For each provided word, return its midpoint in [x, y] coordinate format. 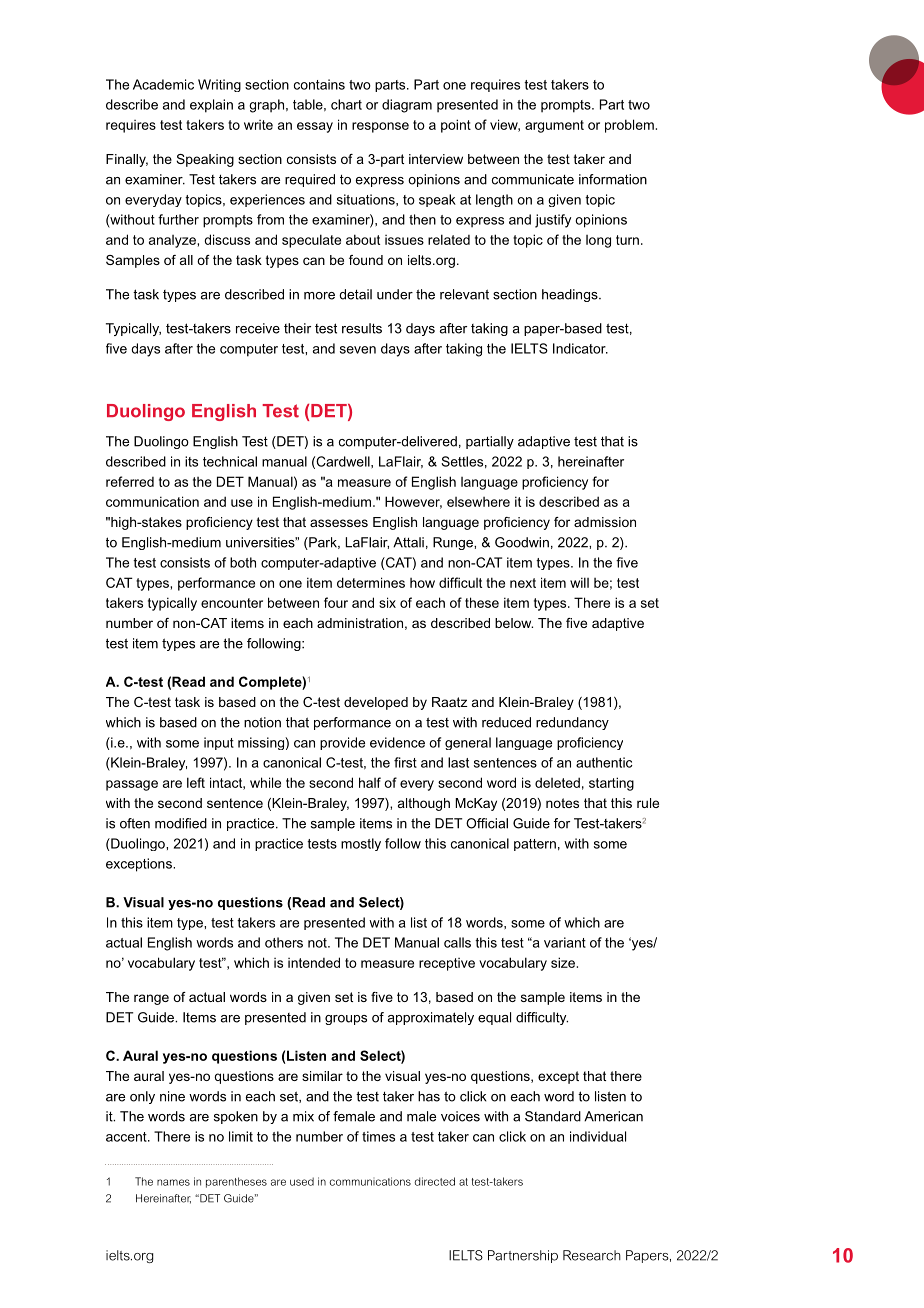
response [380, 127]
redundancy [572, 723]
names [173, 1182]
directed [434, 1181]
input [219, 743]
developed [376, 703]
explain [211, 106]
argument [554, 126]
